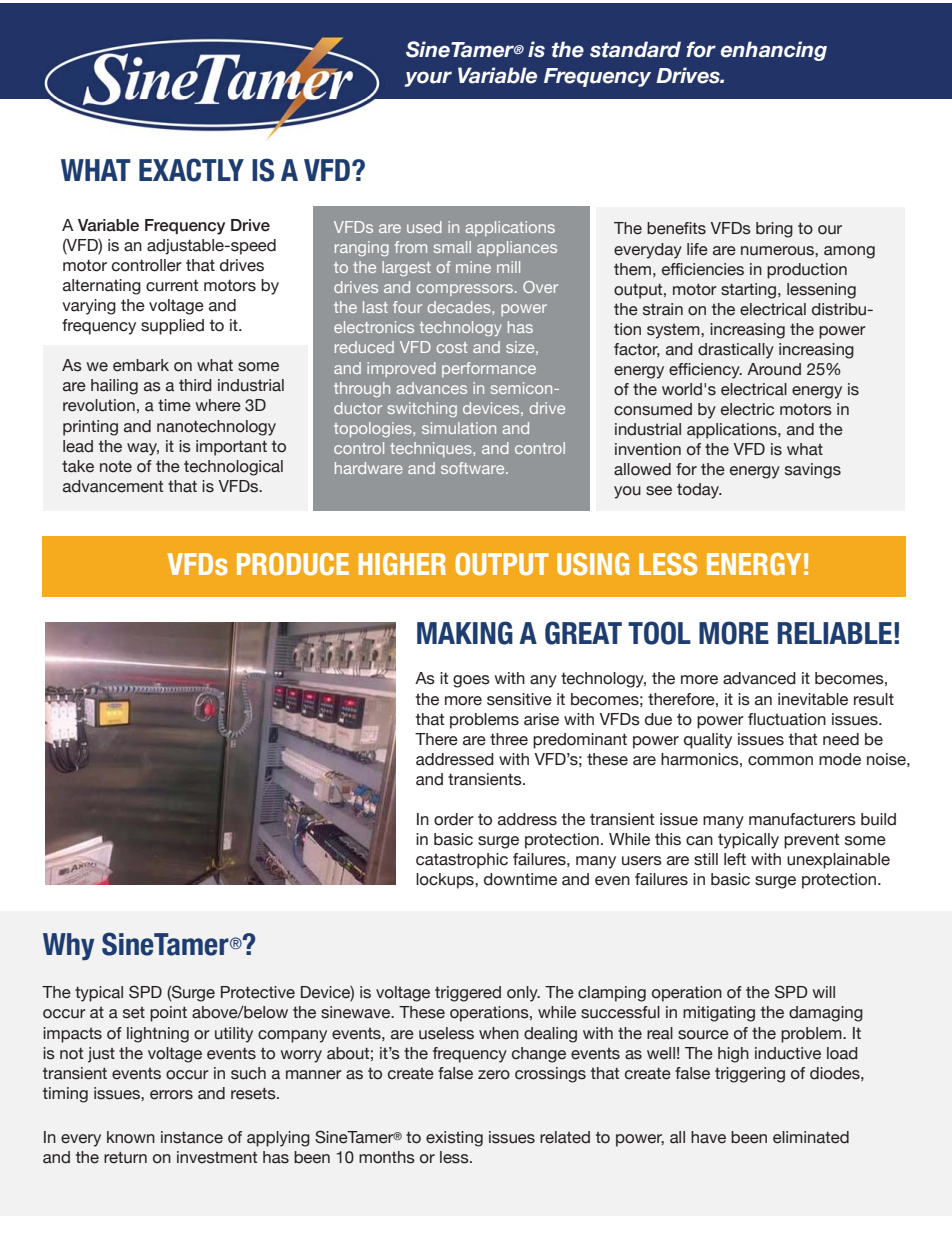 This image has height=1233, width=952. I want to click on your, so click(428, 79).
